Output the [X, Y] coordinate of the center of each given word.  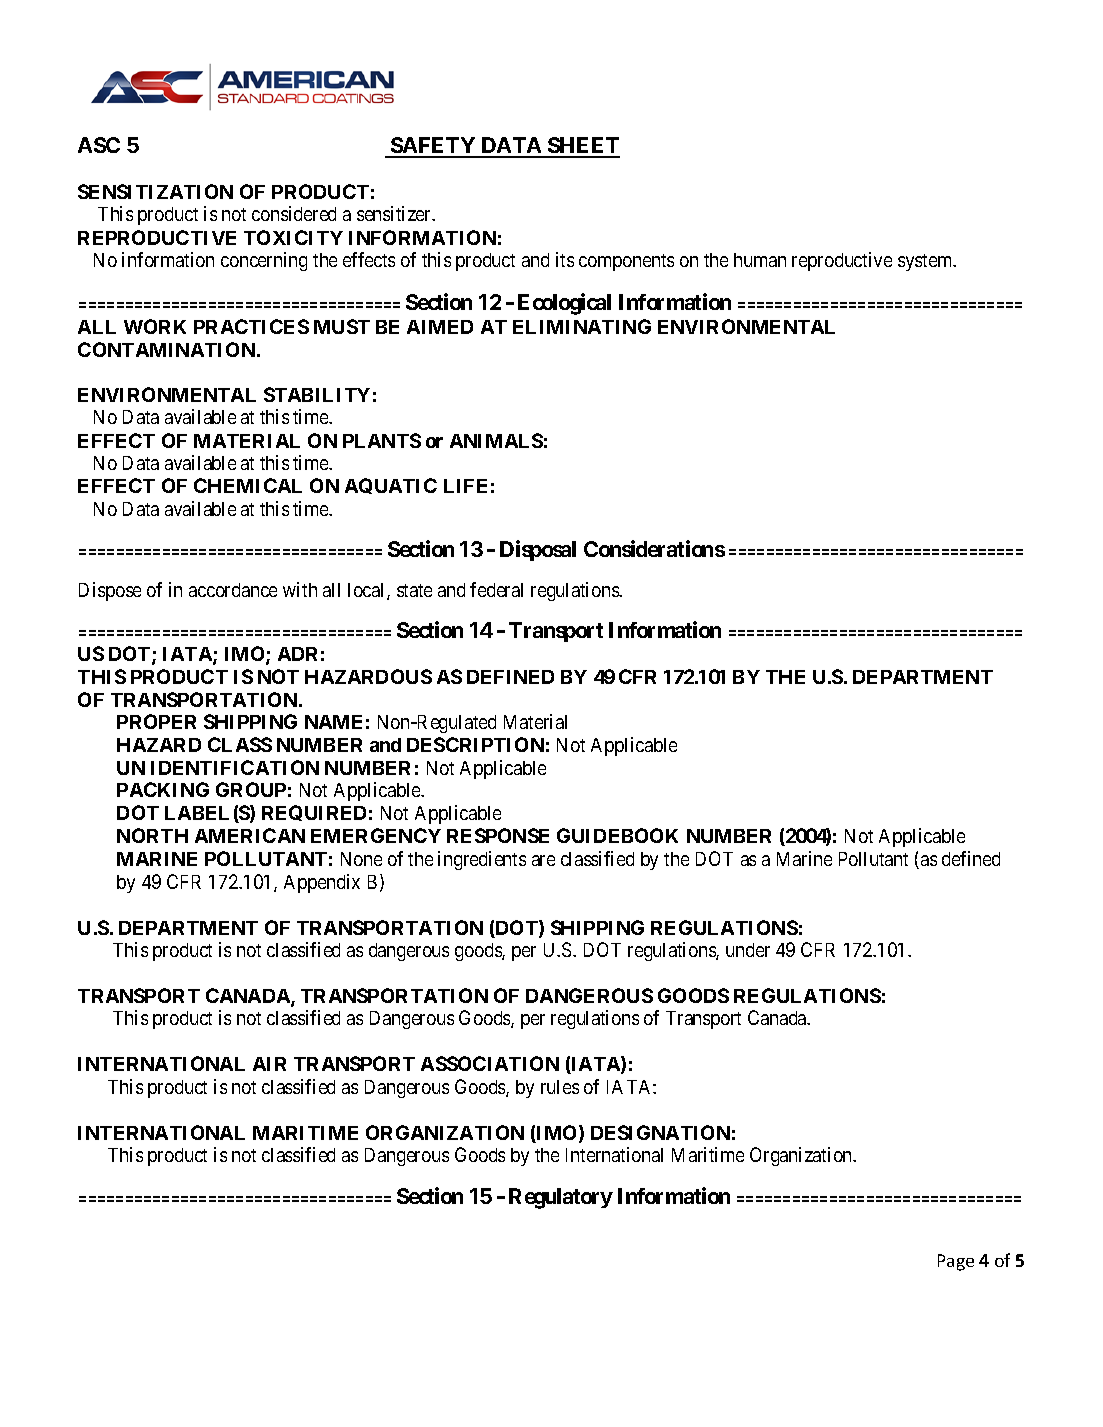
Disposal [538, 550]
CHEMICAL [248, 485]
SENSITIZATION [155, 191]
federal [496, 589]
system [926, 262]
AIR [269, 1064]
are [543, 860]
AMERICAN [250, 835]
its [565, 259]
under [748, 950]
